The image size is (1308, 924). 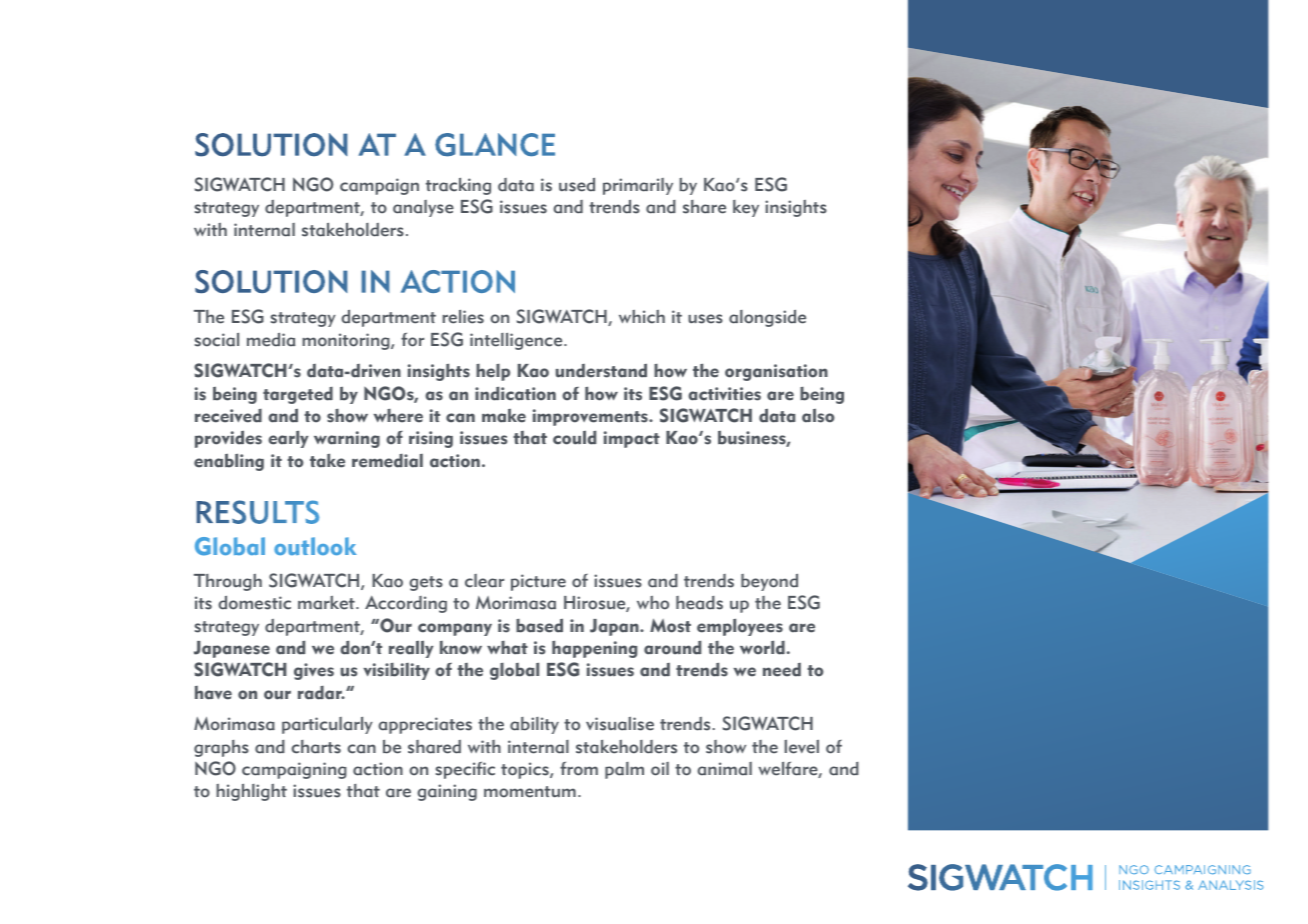 What do you see at coordinates (423, 208) in the screenshot?
I see `analyse` at bounding box center [423, 208].
